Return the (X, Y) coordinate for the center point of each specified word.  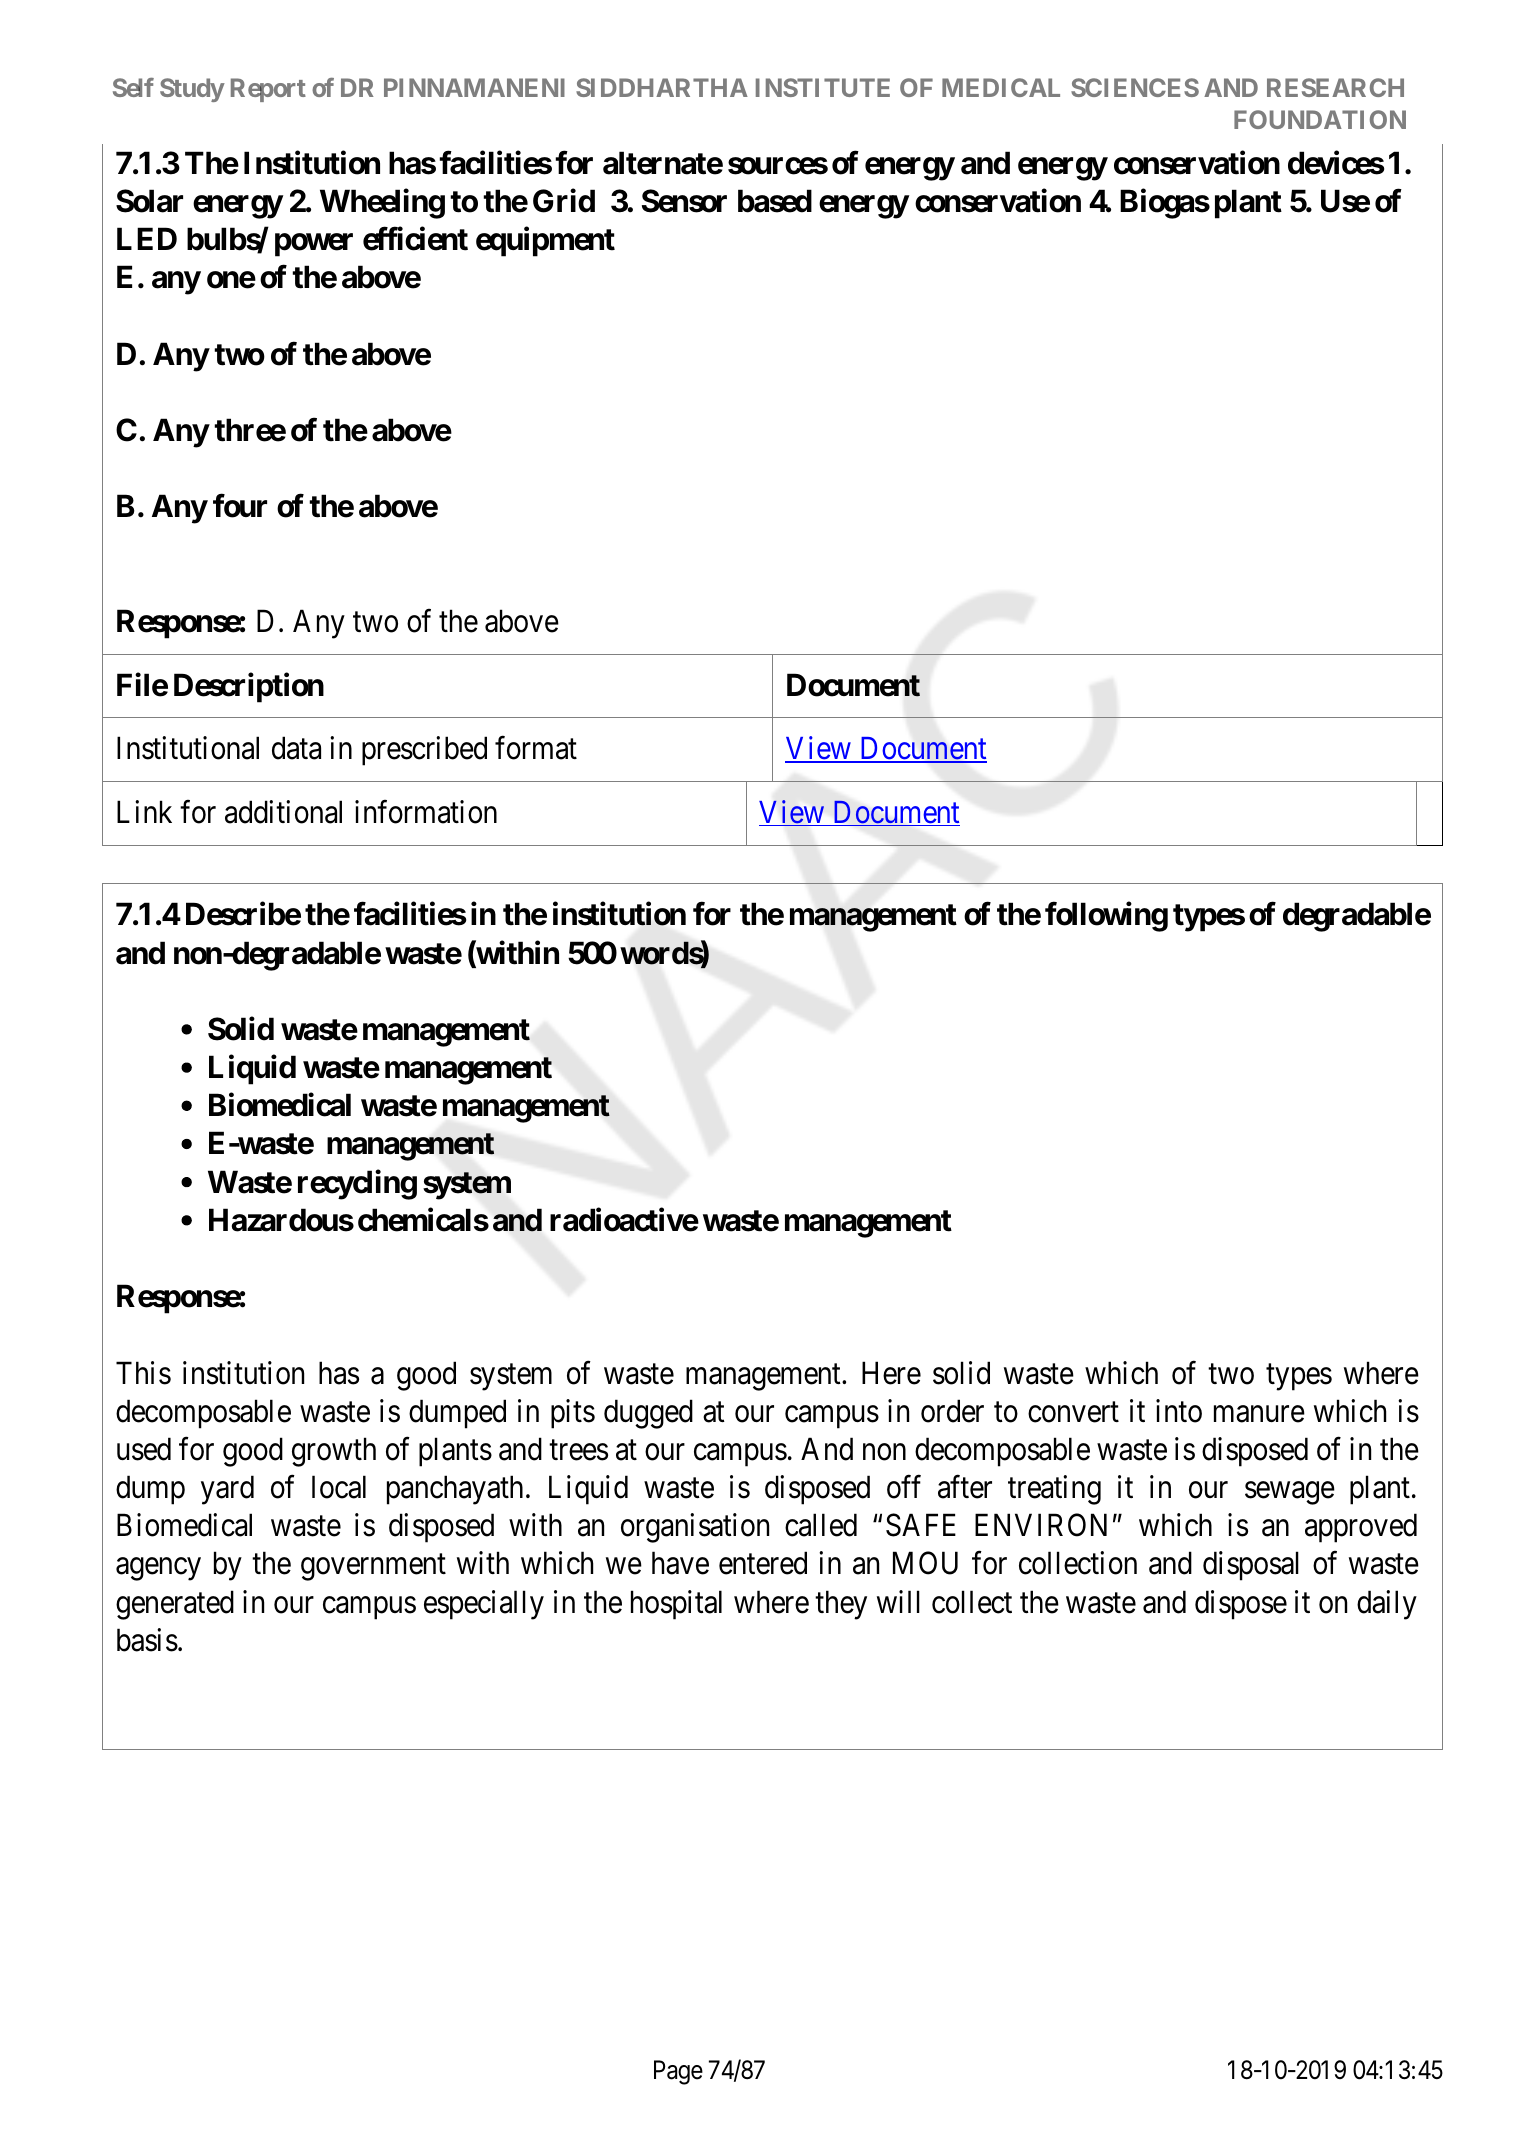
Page (678, 2072)
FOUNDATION (1320, 119)
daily (1387, 1605)
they (841, 1605)
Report (268, 90)
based (775, 201)
